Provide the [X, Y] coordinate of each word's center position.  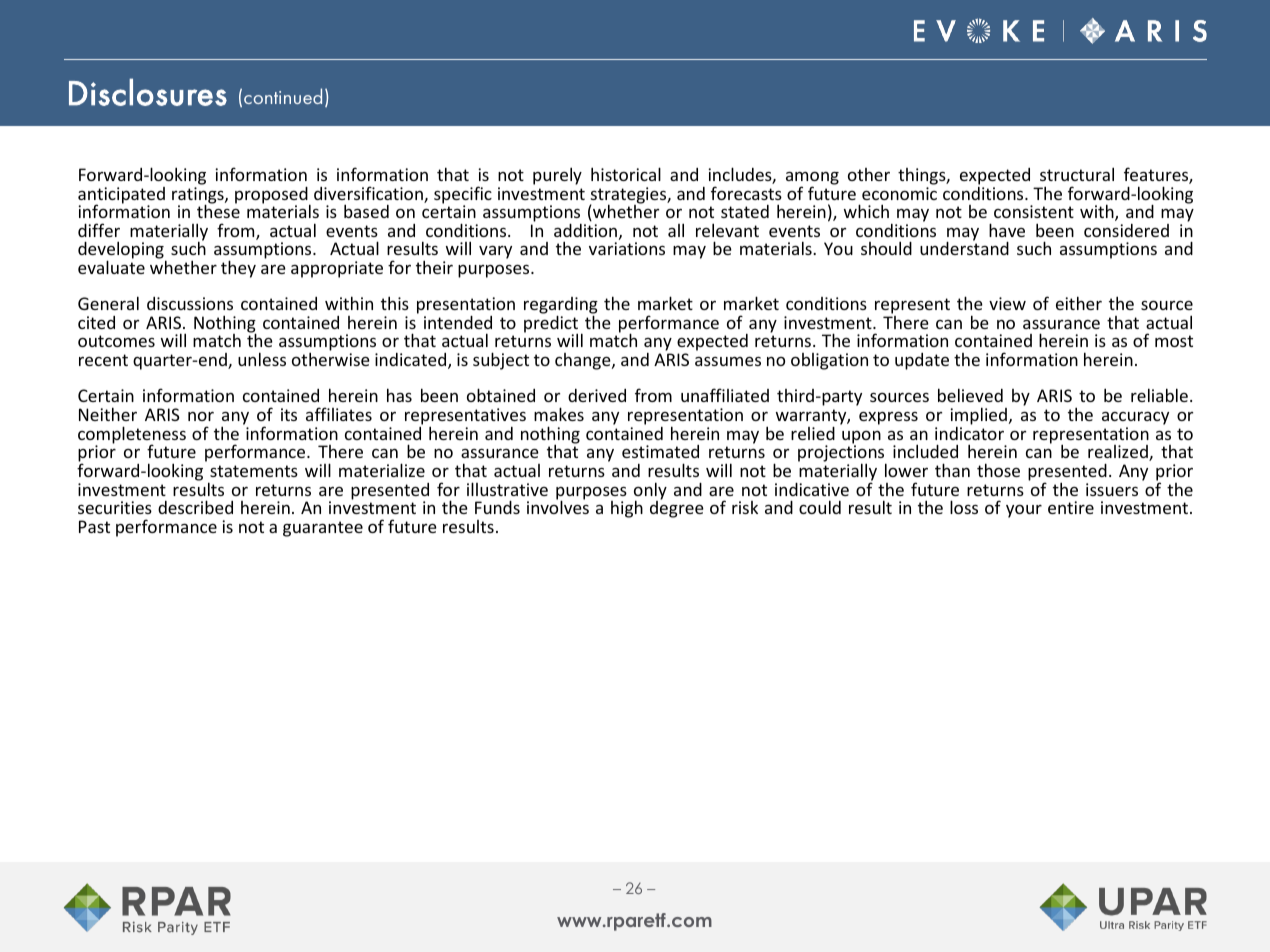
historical [626, 174]
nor [201, 416]
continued [283, 96]
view [1007, 303]
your [1024, 511]
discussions [190, 303]
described [195, 507]
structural [1077, 174]
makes [559, 414]
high [627, 509]
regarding [561, 307]
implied [978, 417]
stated [745, 211]
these [218, 210]
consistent [1034, 211]
